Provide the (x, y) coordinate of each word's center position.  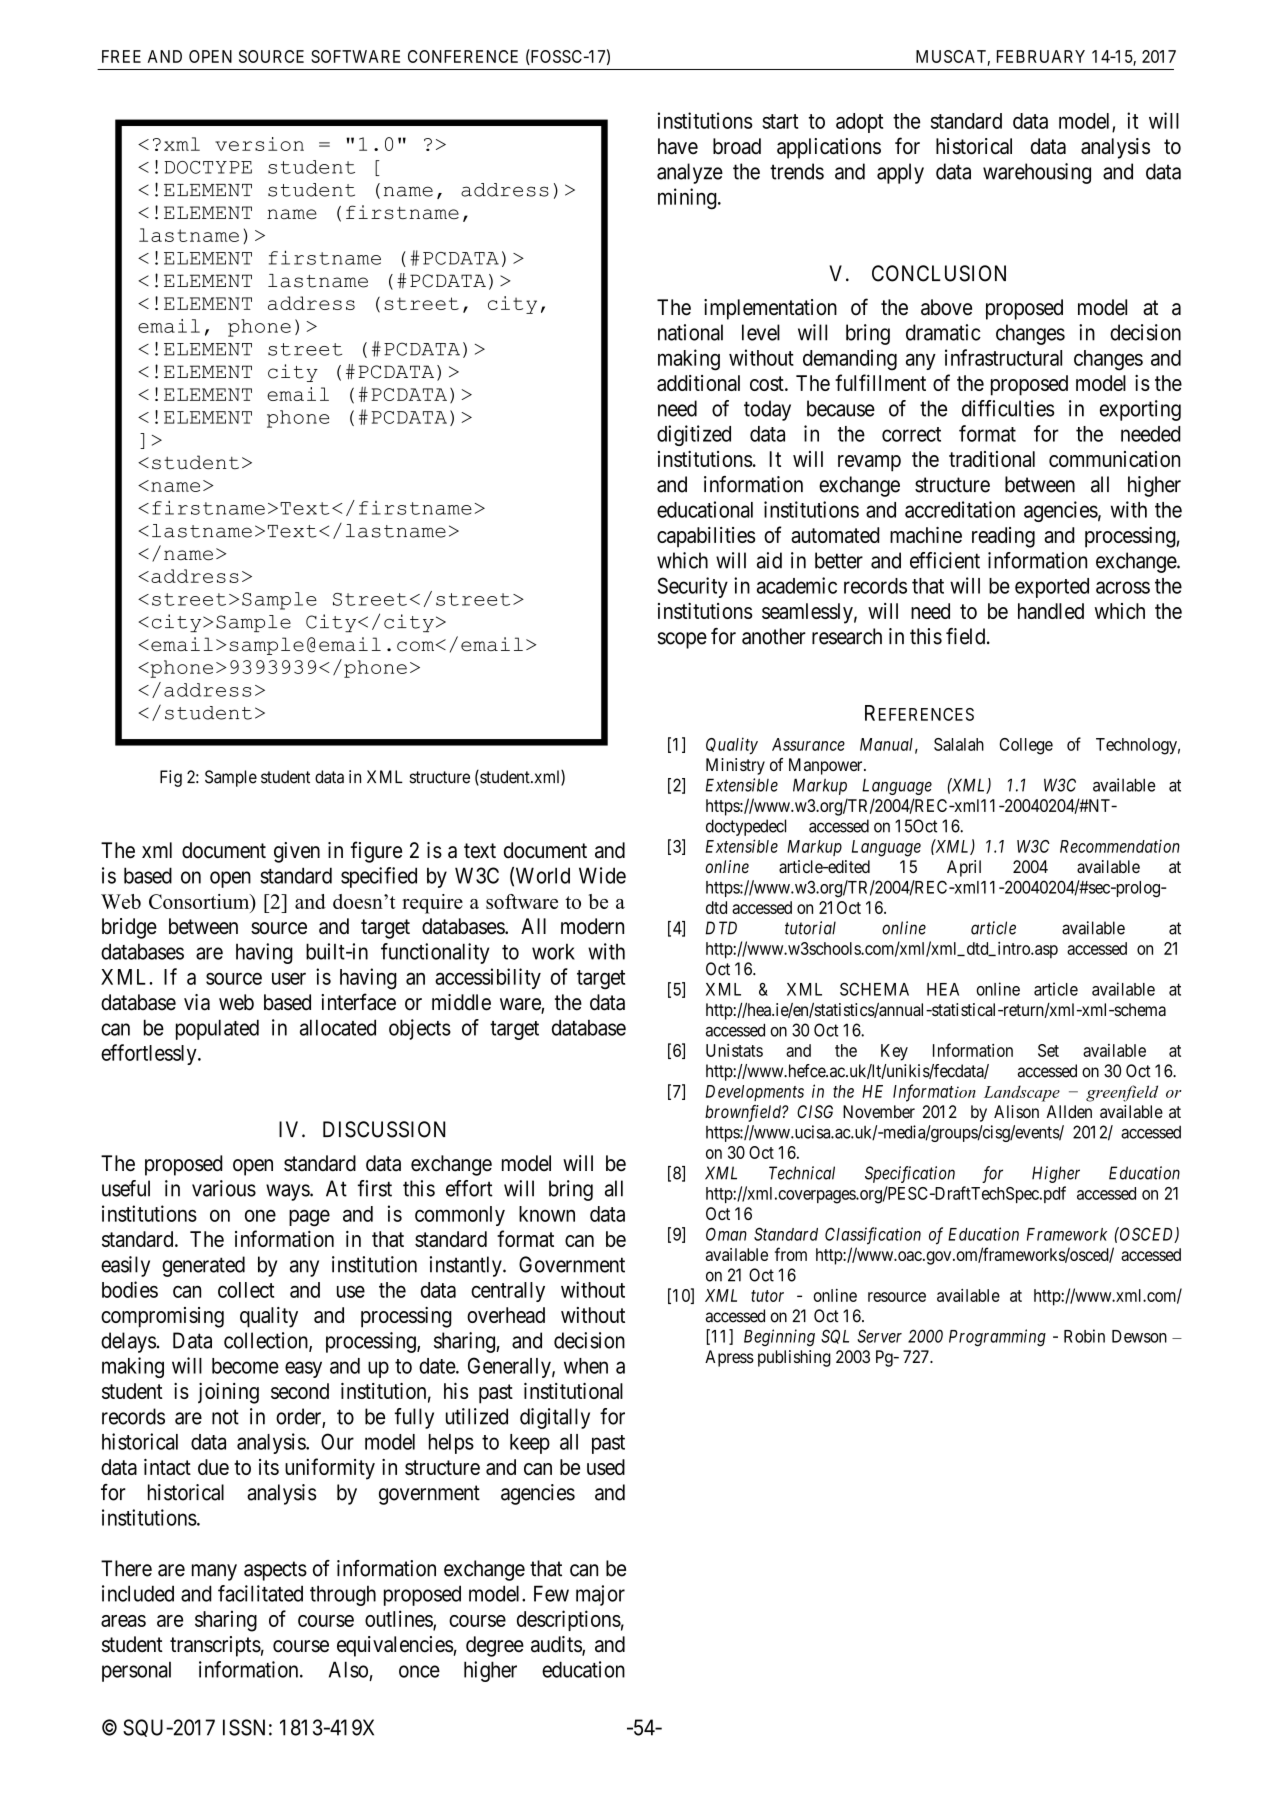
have (678, 146)
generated (203, 1266)
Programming (997, 1338)
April (964, 868)
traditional (992, 459)
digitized (694, 435)
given (297, 852)
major (600, 1595)
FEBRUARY (1041, 56)
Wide (602, 875)
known (547, 1214)
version (259, 144)
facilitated (260, 1593)
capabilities (706, 537)
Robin (1084, 1336)
